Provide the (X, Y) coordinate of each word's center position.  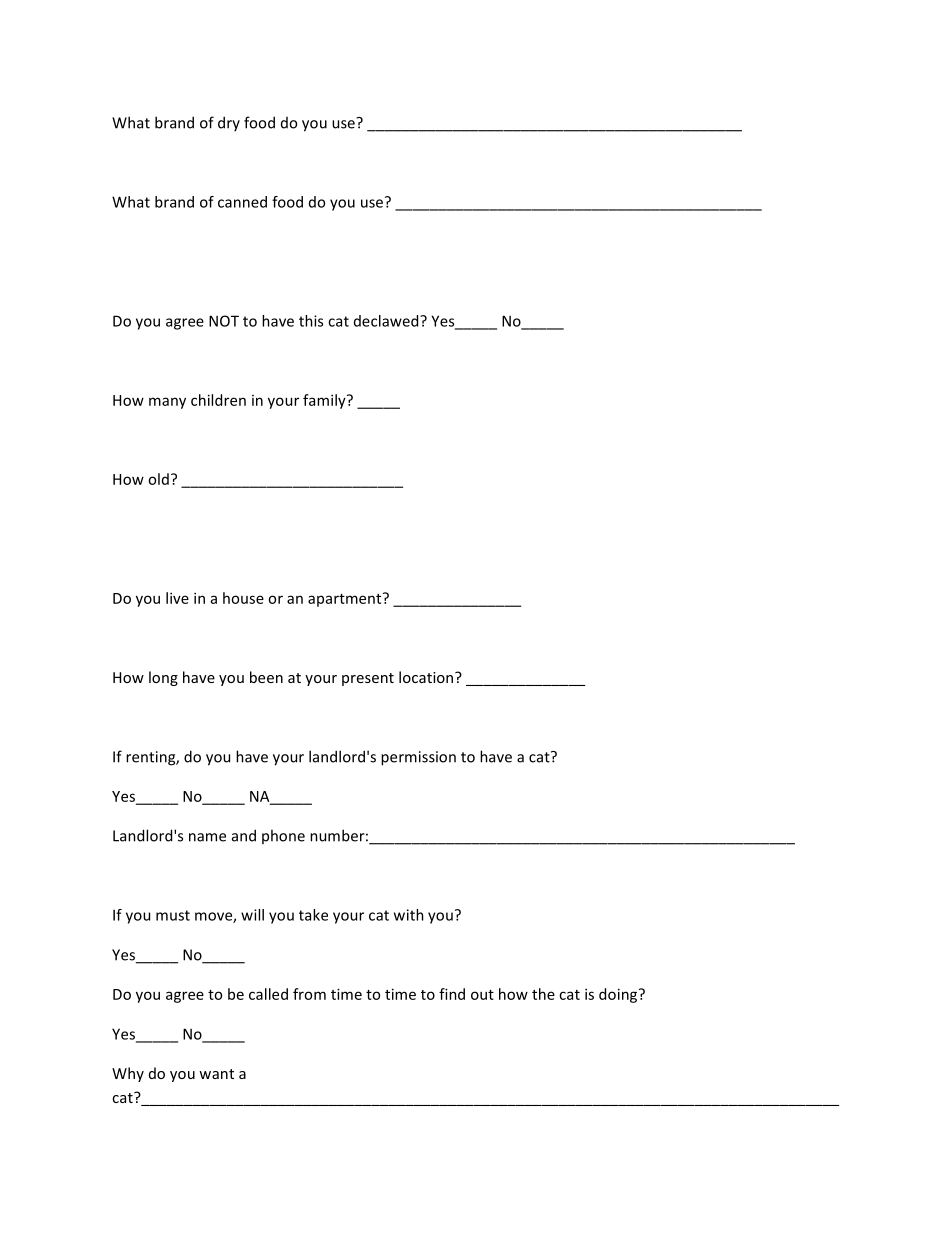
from (309, 994)
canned (242, 202)
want (216, 1074)
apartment (346, 599)
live (177, 598)
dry (229, 123)
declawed (387, 321)
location (427, 677)
